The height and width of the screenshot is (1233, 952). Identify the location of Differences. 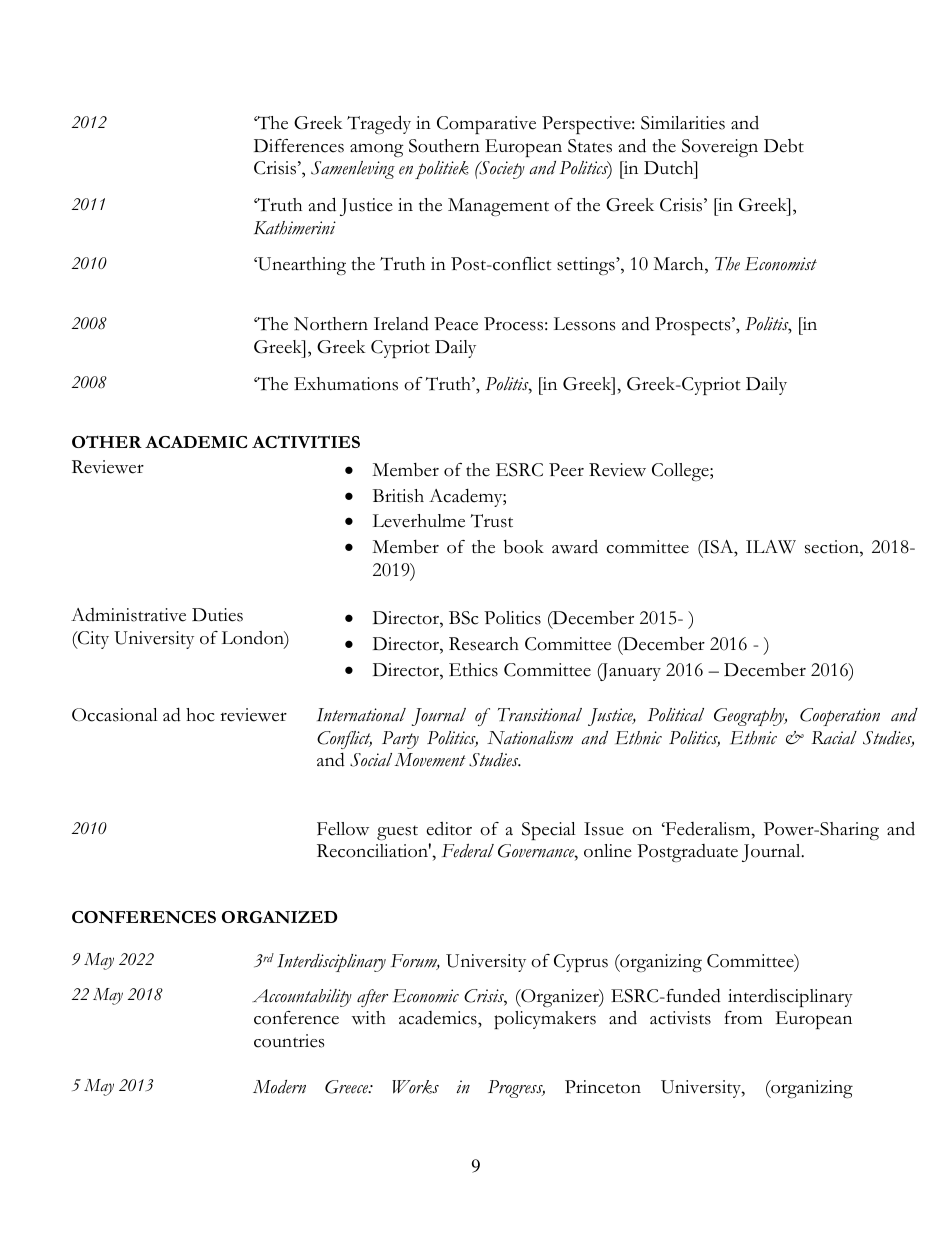
(299, 146).
